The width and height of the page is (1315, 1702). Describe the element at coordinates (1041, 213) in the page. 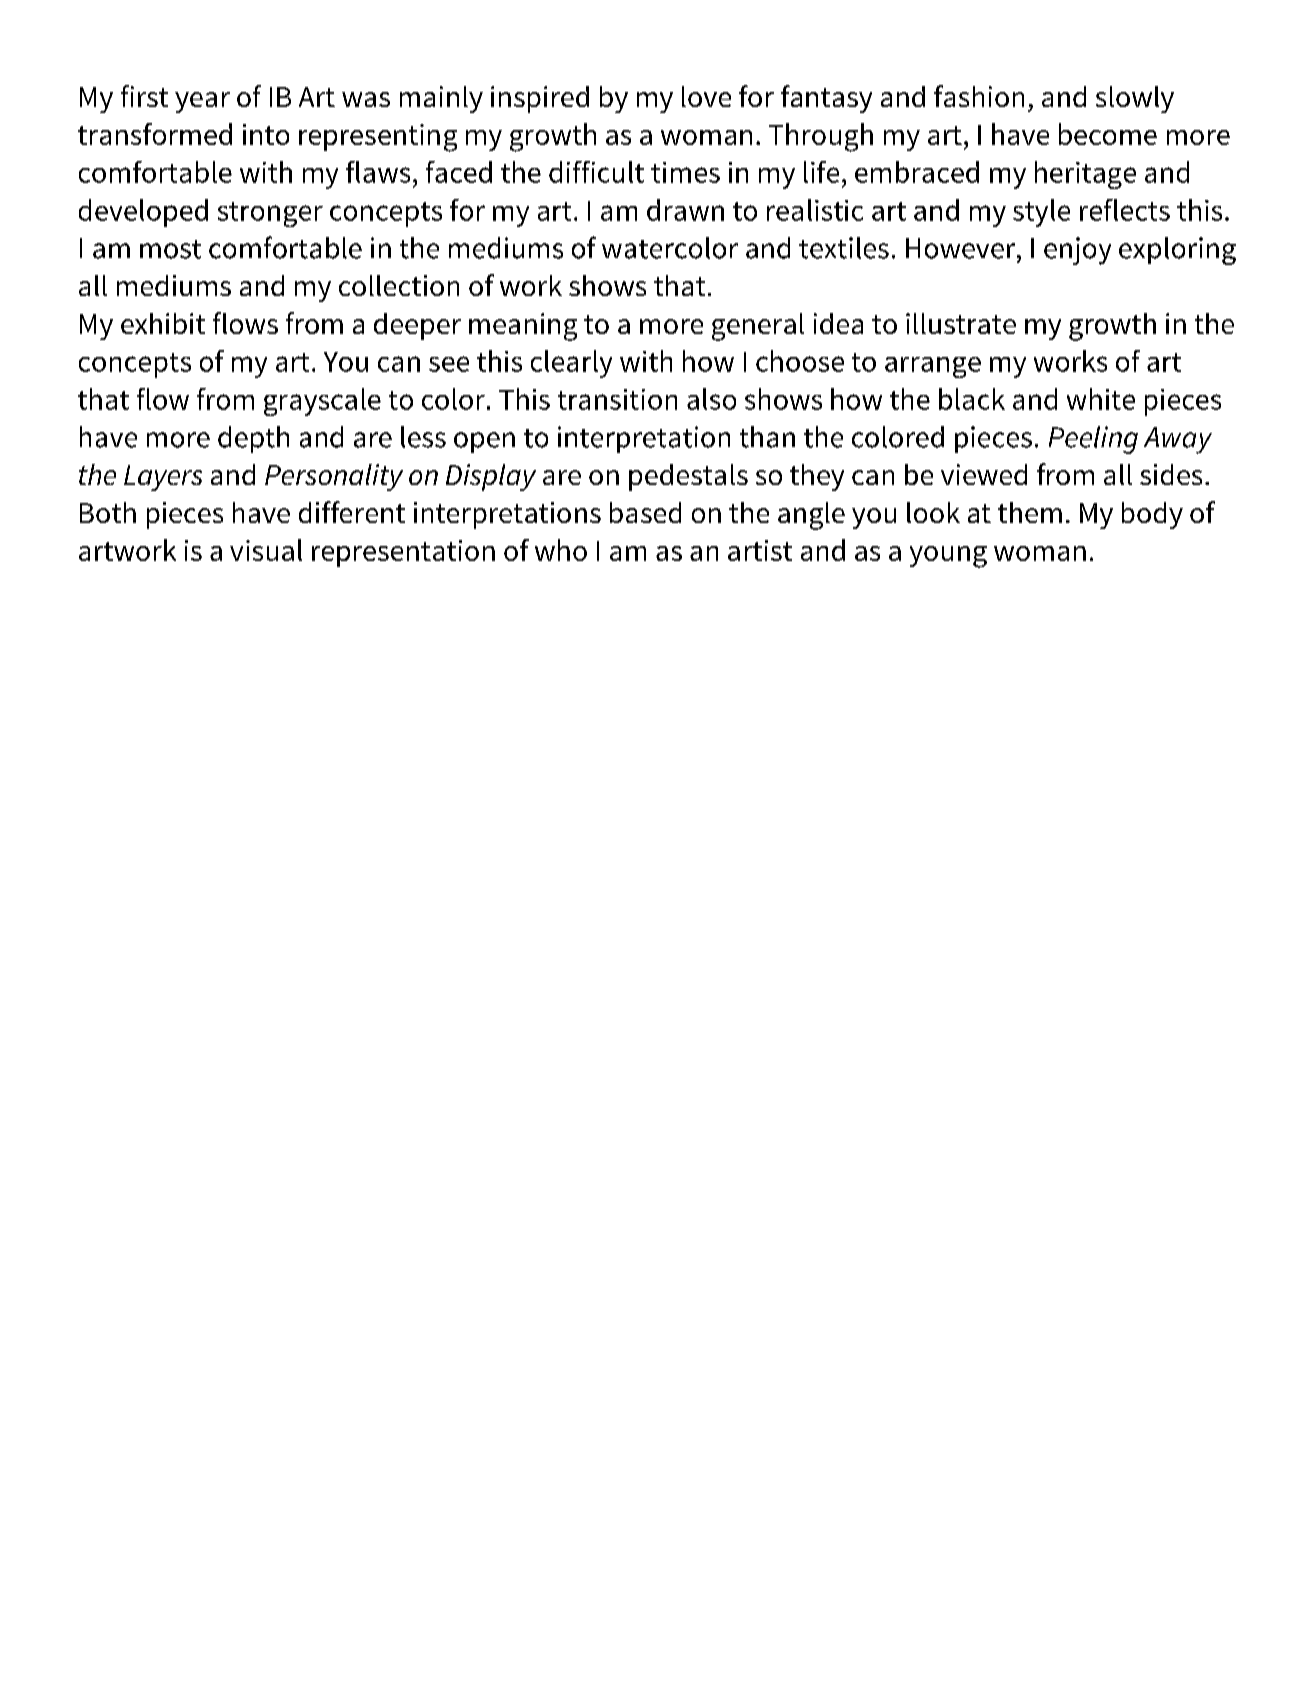

I see `style` at that location.
